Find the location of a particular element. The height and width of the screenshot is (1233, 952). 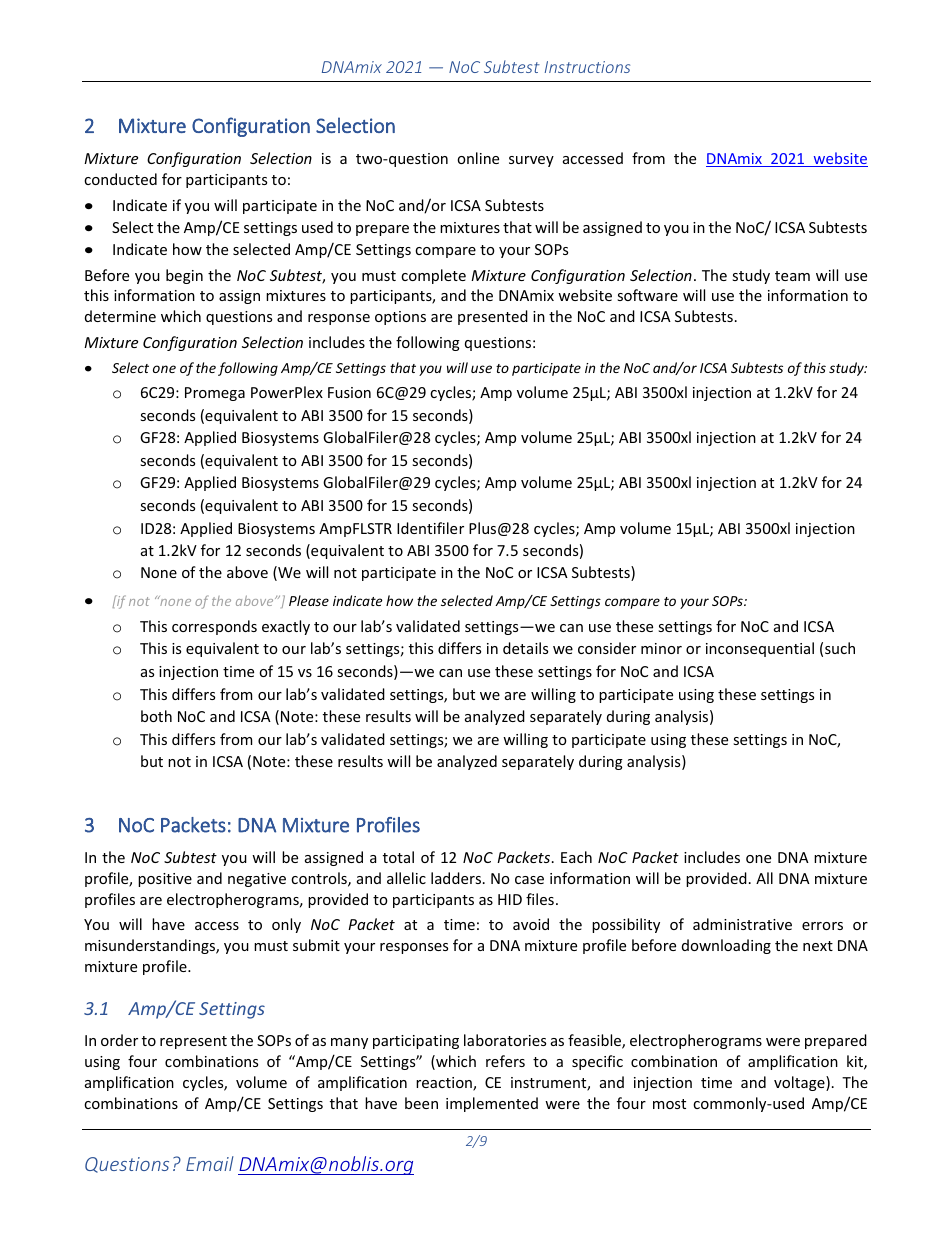

implemented is located at coordinates (492, 1104).
